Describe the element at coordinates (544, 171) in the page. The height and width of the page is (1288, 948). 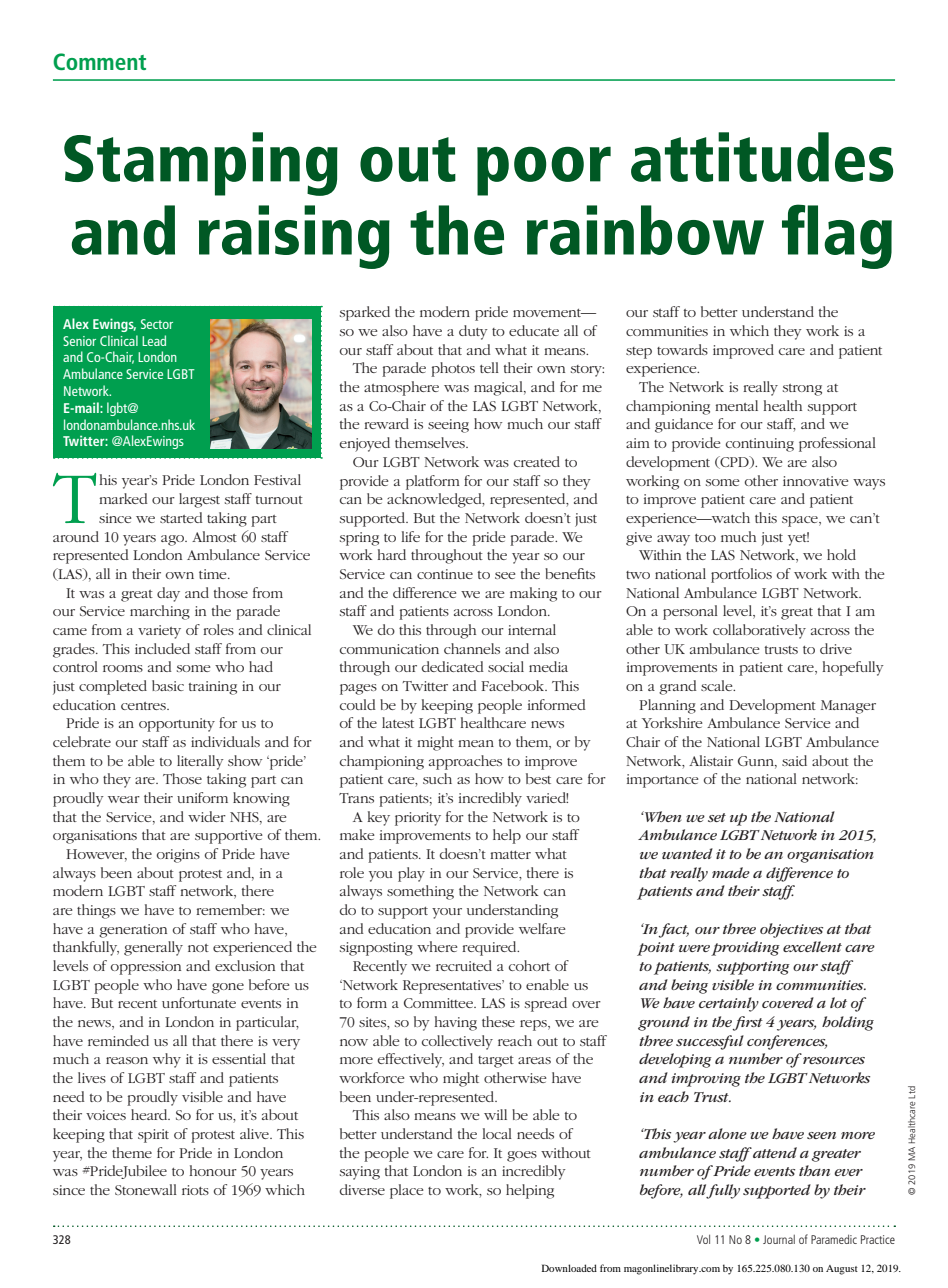
I see `poor` at that location.
